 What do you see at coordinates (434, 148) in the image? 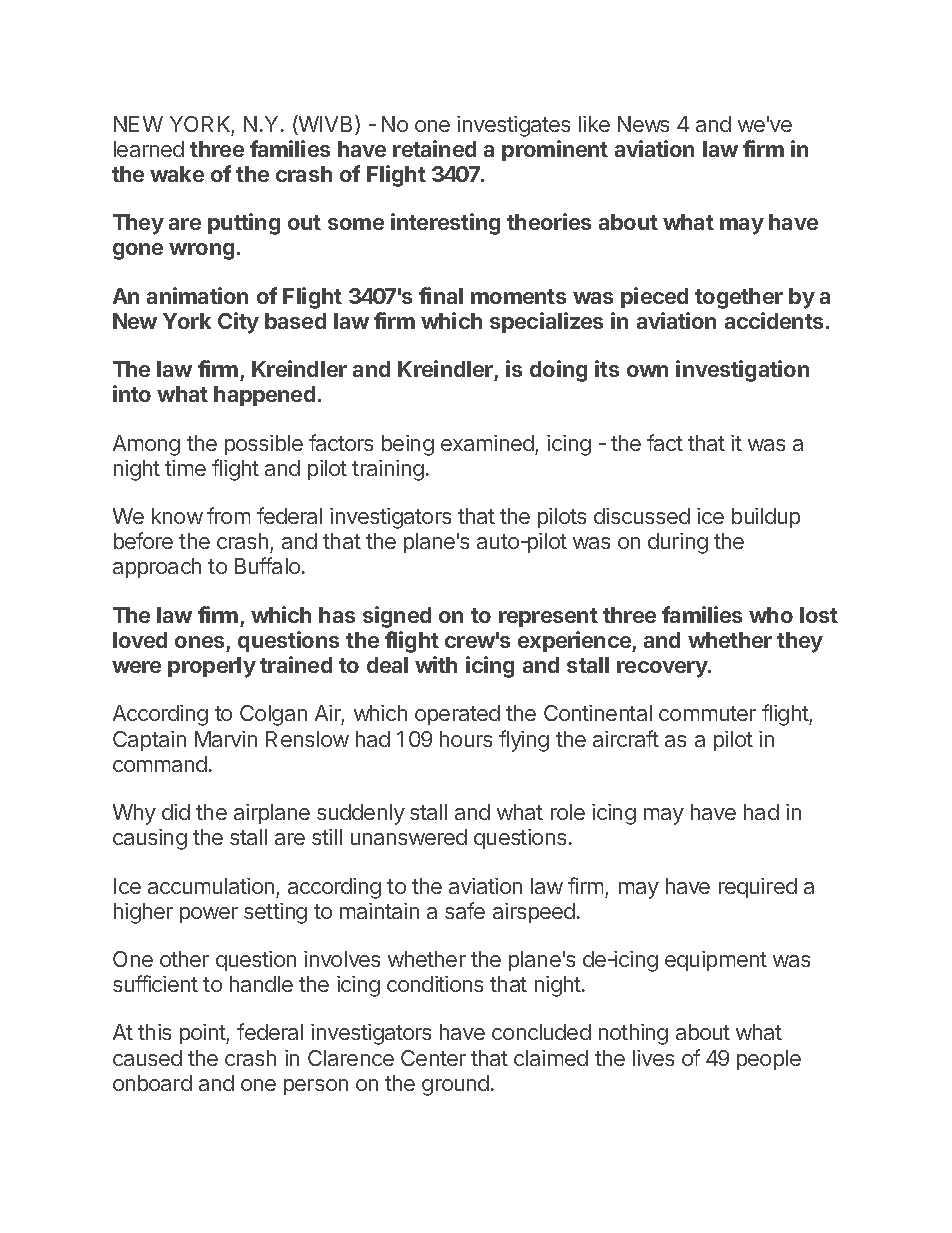
I see `retained` at bounding box center [434, 148].
